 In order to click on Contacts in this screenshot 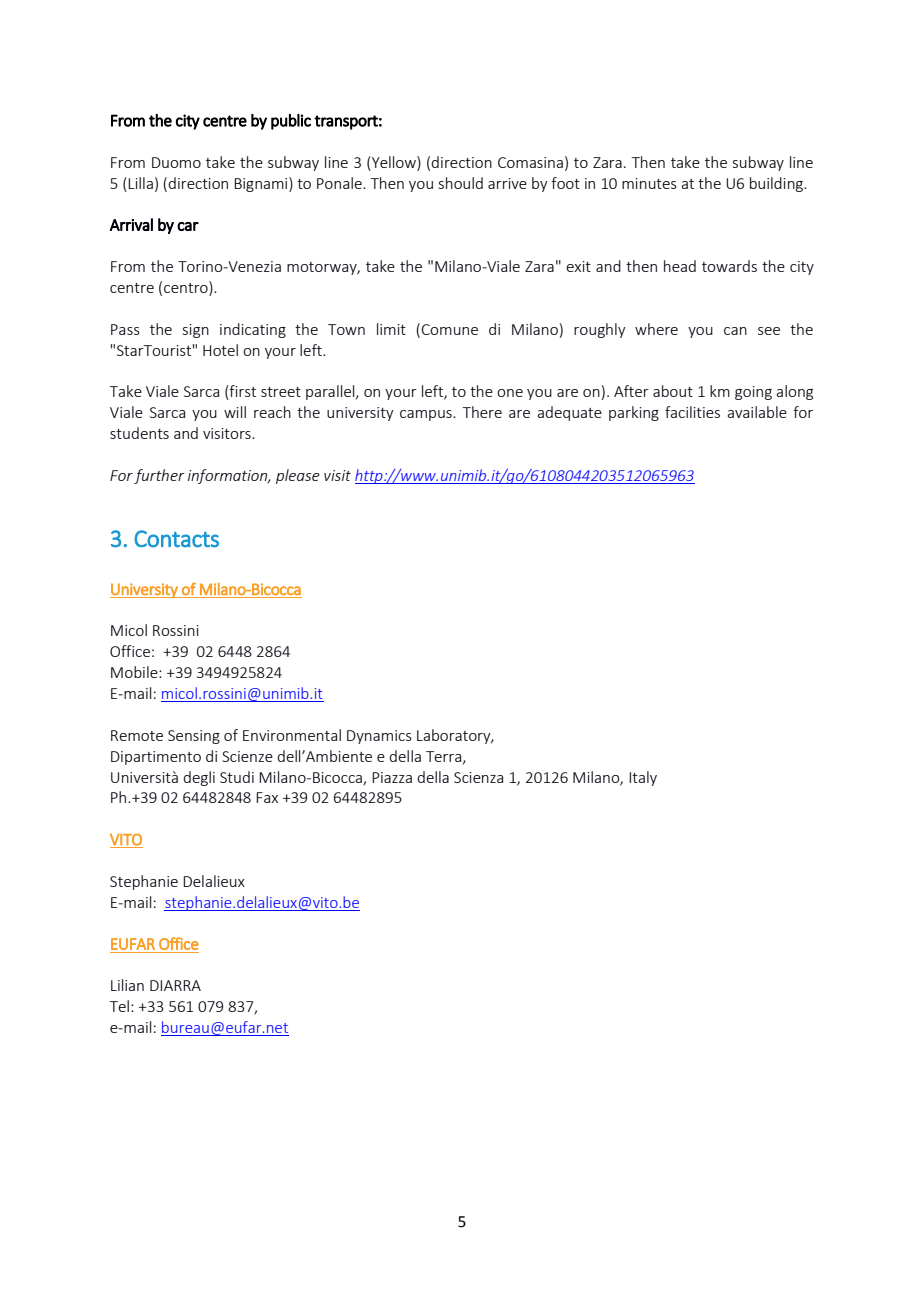, I will do `click(176, 539)`.
